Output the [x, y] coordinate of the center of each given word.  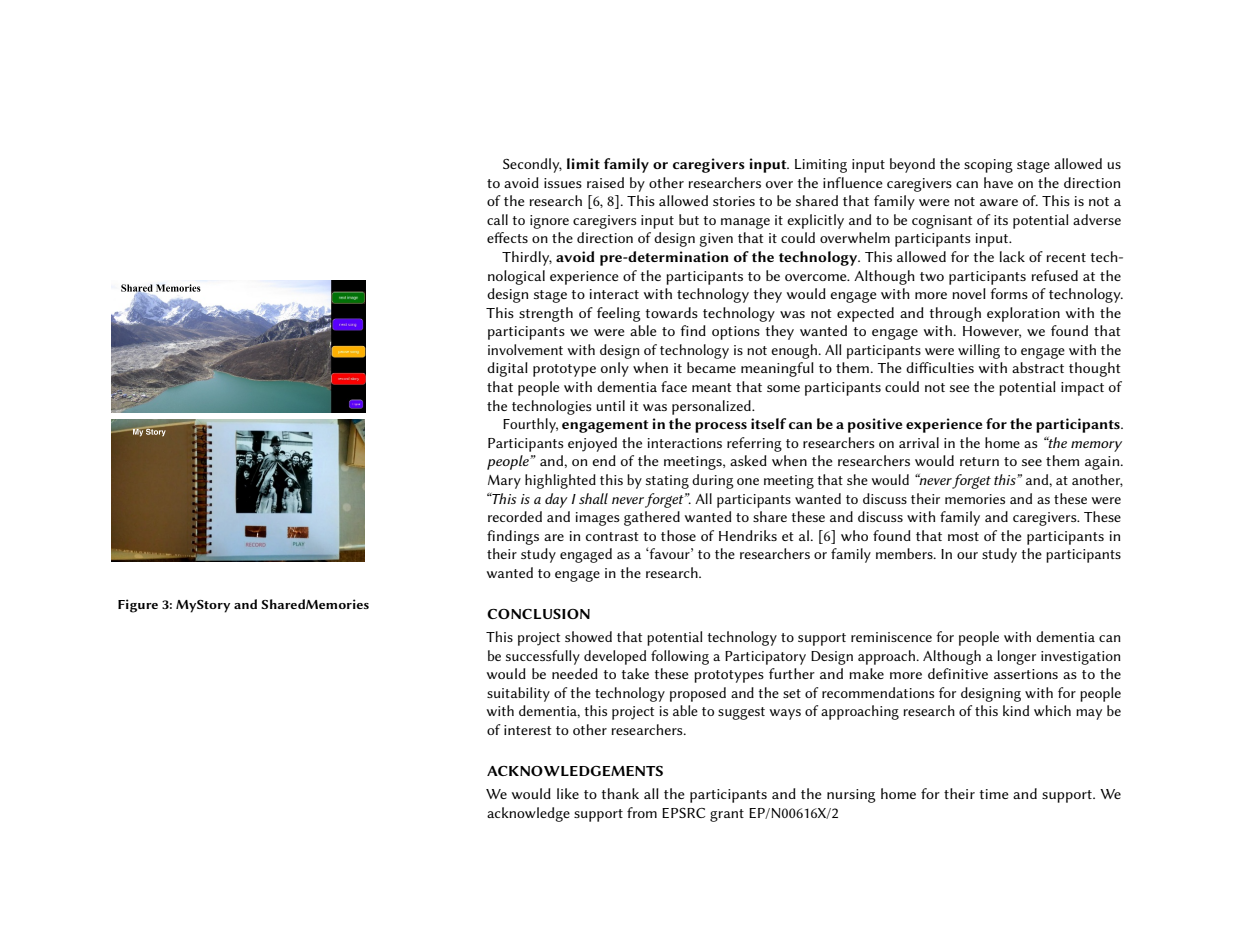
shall [593, 498]
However [992, 332]
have [998, 182]
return [979, 461]
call [497, 219]
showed [588, 636]
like [568, 793]
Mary [504, 482]
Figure [138, 606]
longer [1017, 657]
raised [605, 182]
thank [620, 793]
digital [507, 369]
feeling [619, 314]
